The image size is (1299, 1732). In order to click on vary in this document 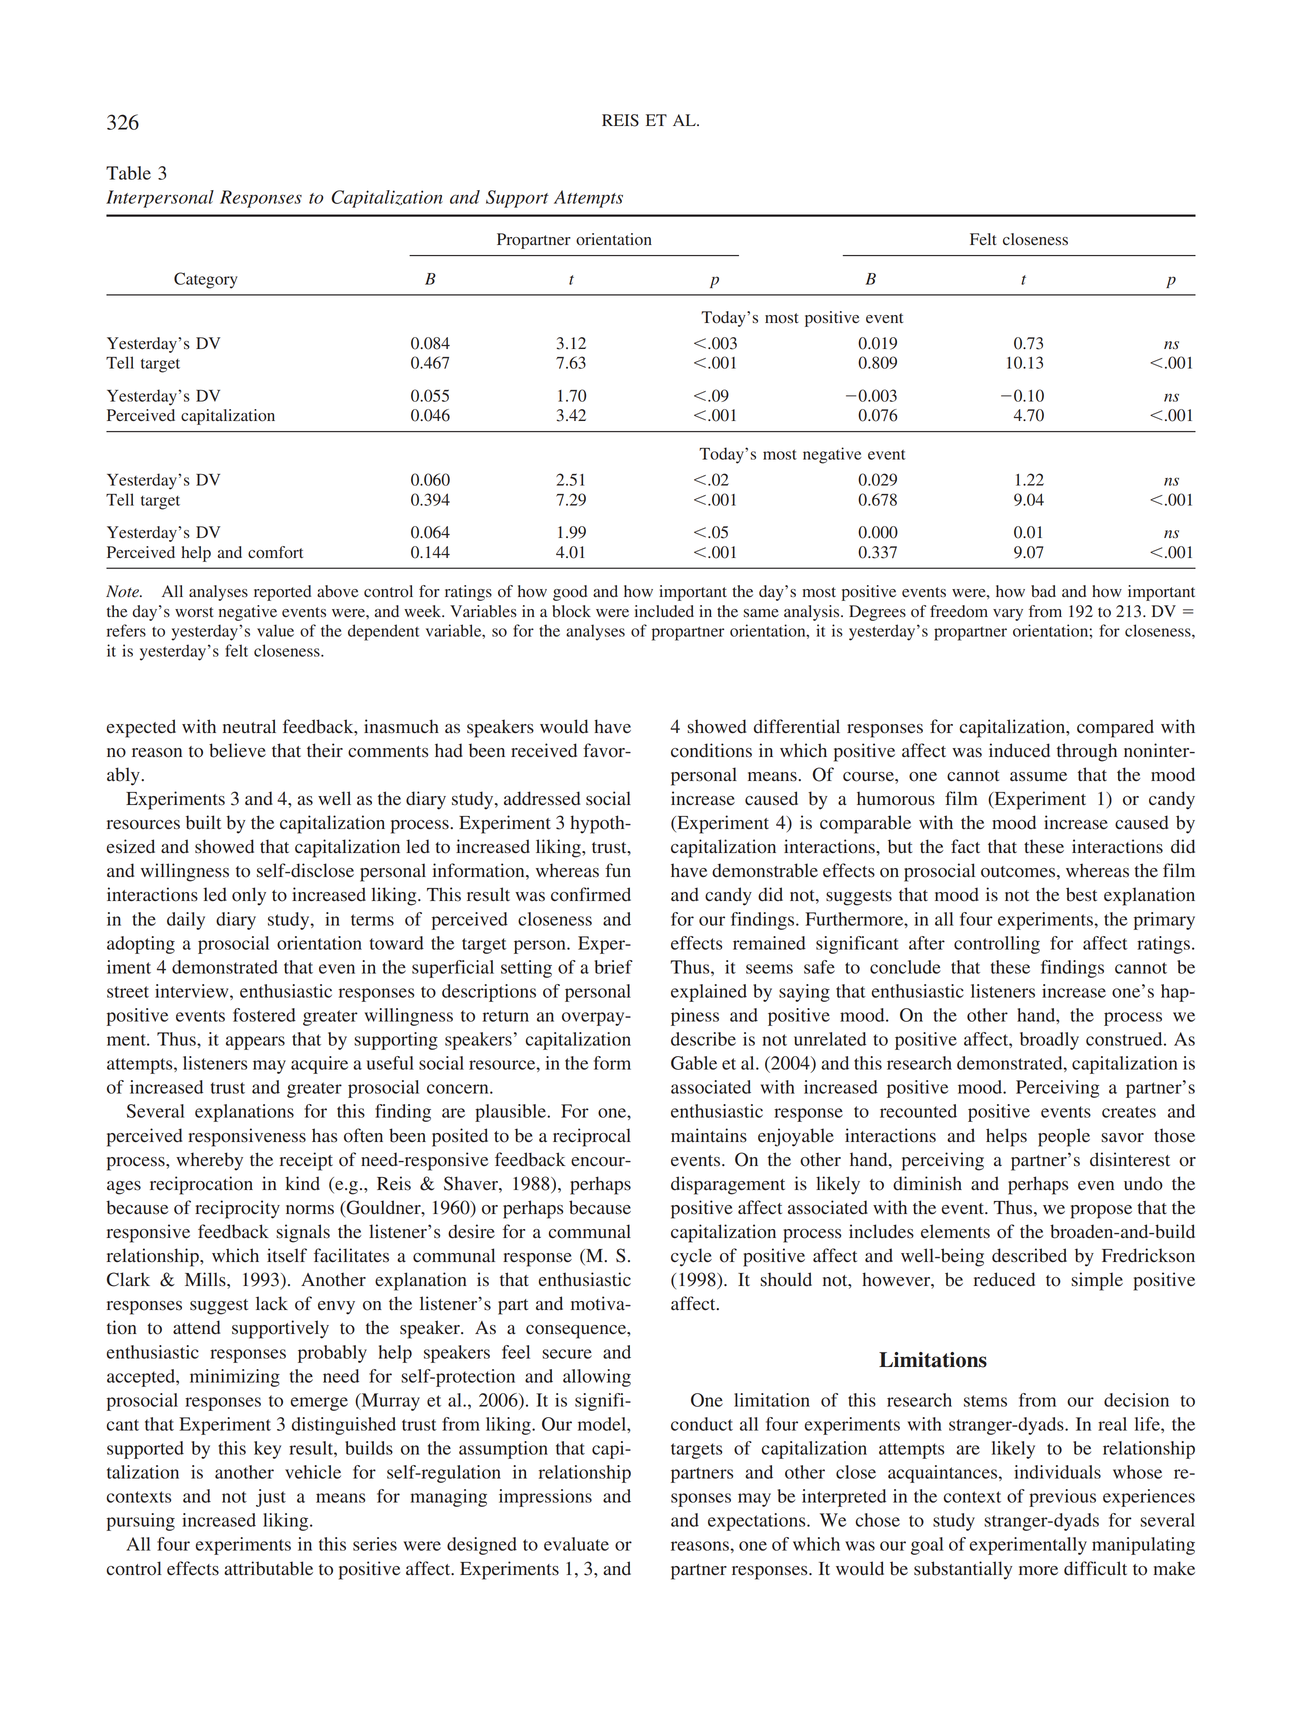, I will do `click(1008, 615)`.
